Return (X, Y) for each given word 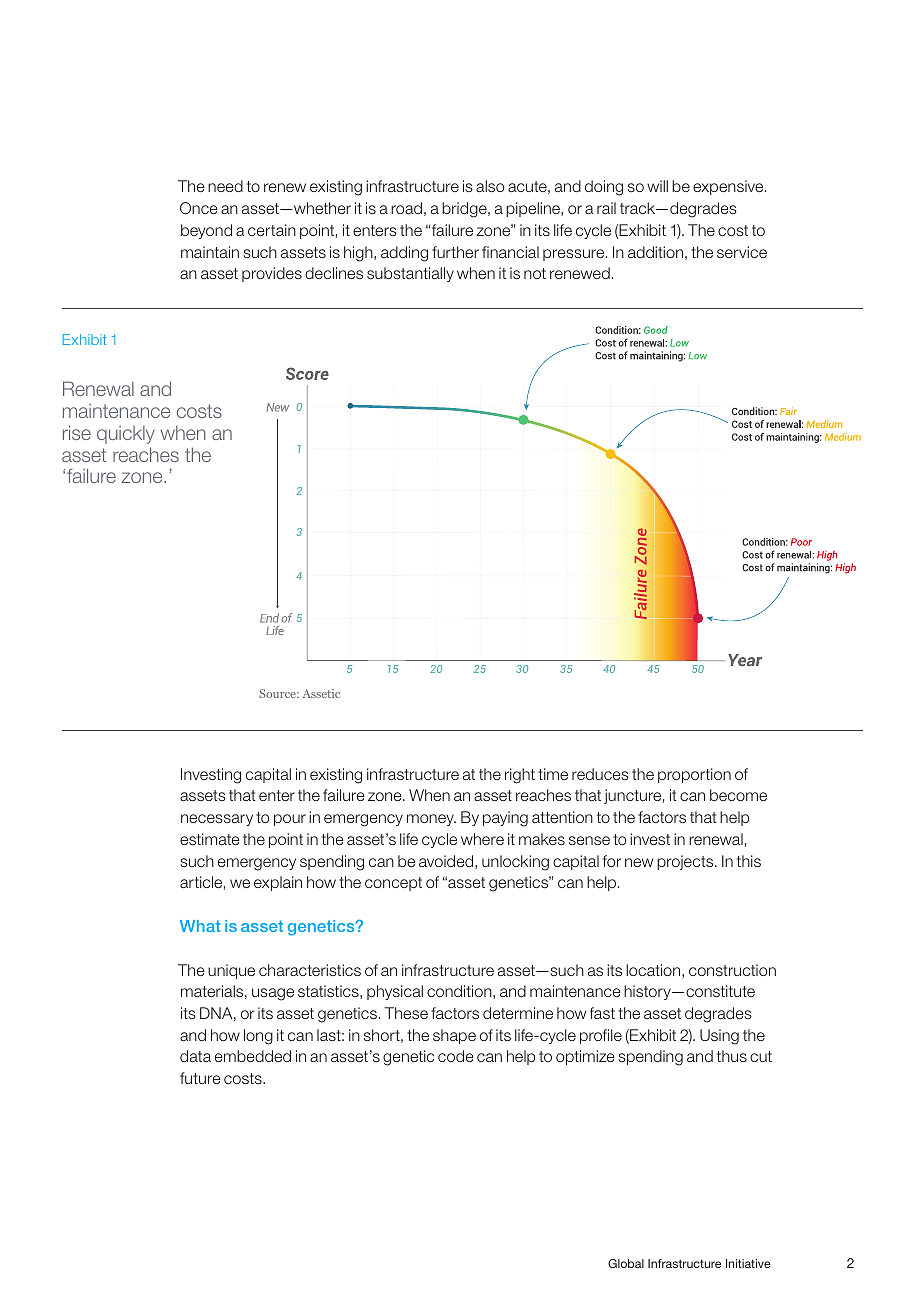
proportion (694, 775)
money (431, 820)
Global (626, 1263)
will (657, 186)
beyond (206, 231)
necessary (217, 820)
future (200, 1078)
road (406, 208)
